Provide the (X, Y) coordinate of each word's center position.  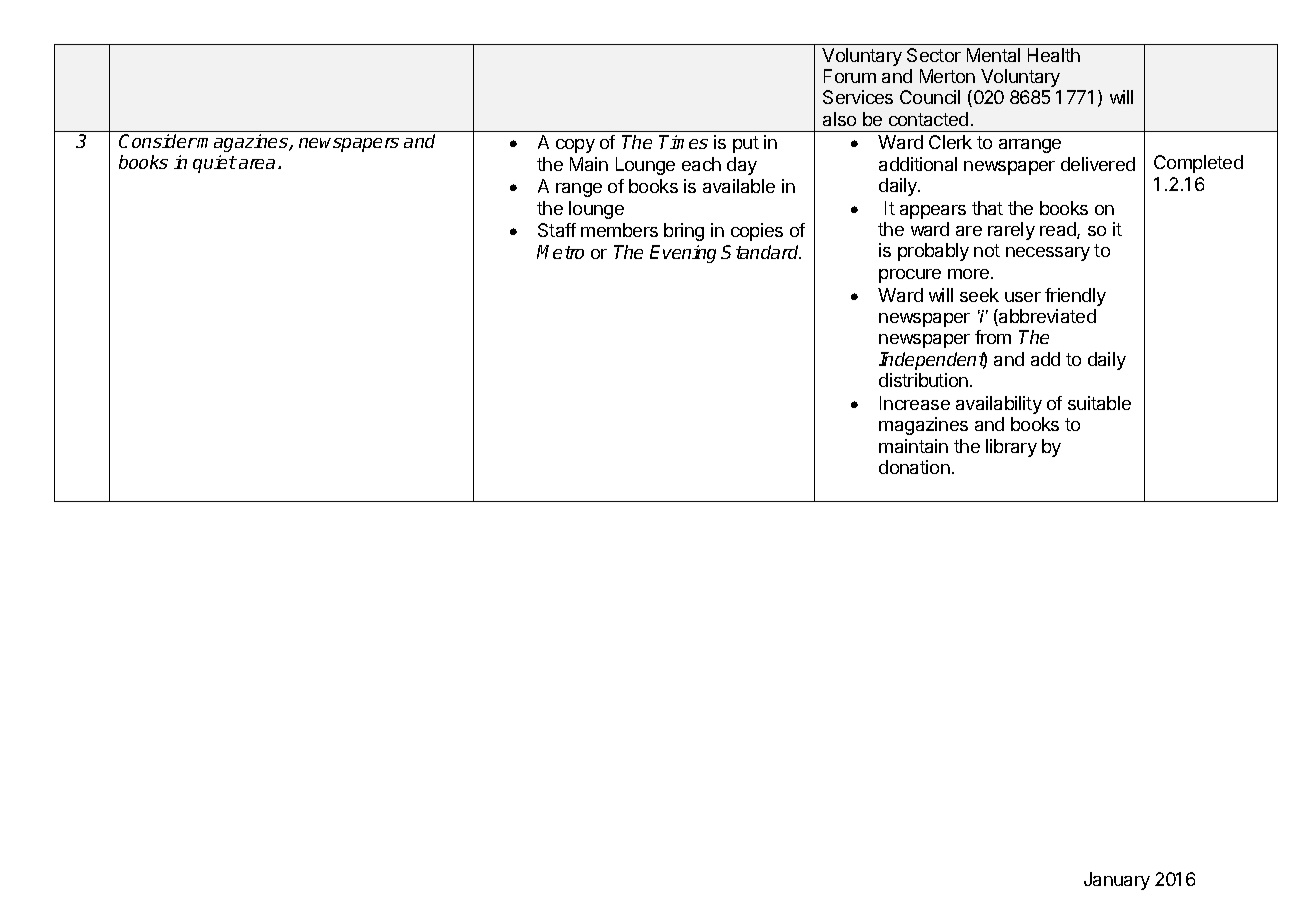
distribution (923, 380)
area (257, 164)
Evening (683, 254)
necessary (1048, 254)
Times (683, 142)
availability (999, 405)
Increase (915, 403)
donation (914, 467)
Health (1054, 55)
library (1011, 448)
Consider (158, 141)
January (1117, 881)
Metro (560, 252)
